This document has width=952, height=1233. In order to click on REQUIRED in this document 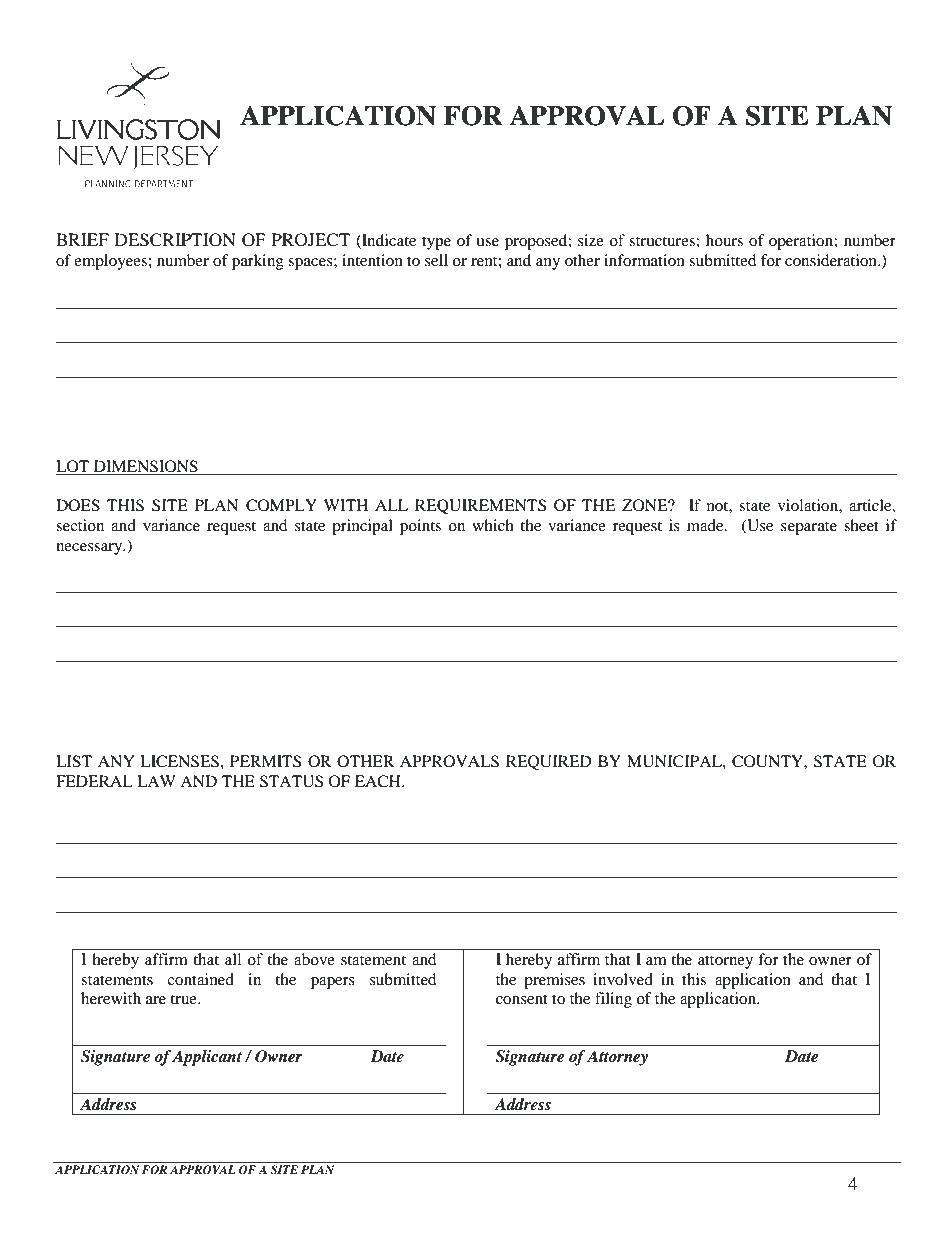, I will do `click(549, 762)`.
